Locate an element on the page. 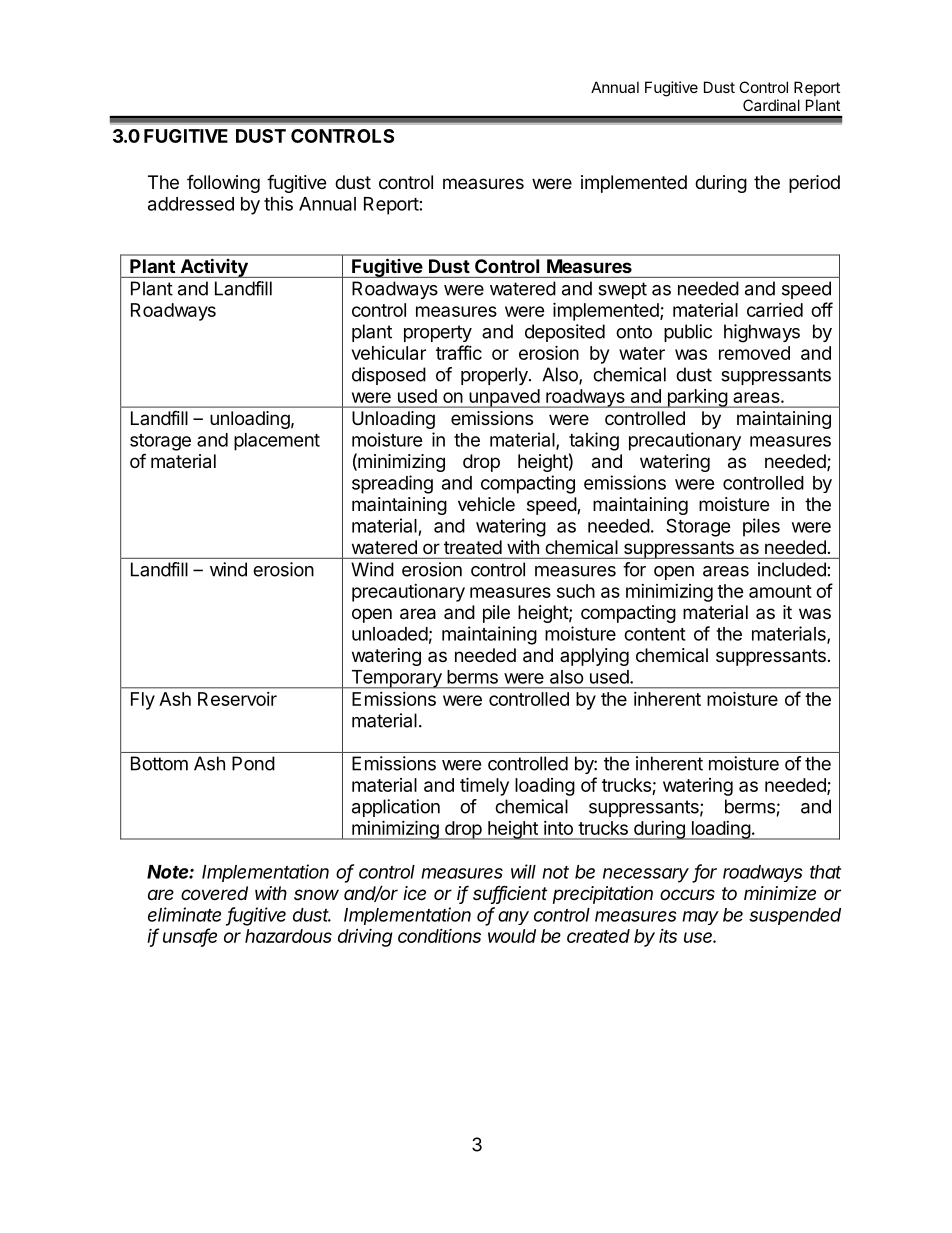 The width and height of the document is (952, 1233). vehicle is located at coordinates (486, 504).
